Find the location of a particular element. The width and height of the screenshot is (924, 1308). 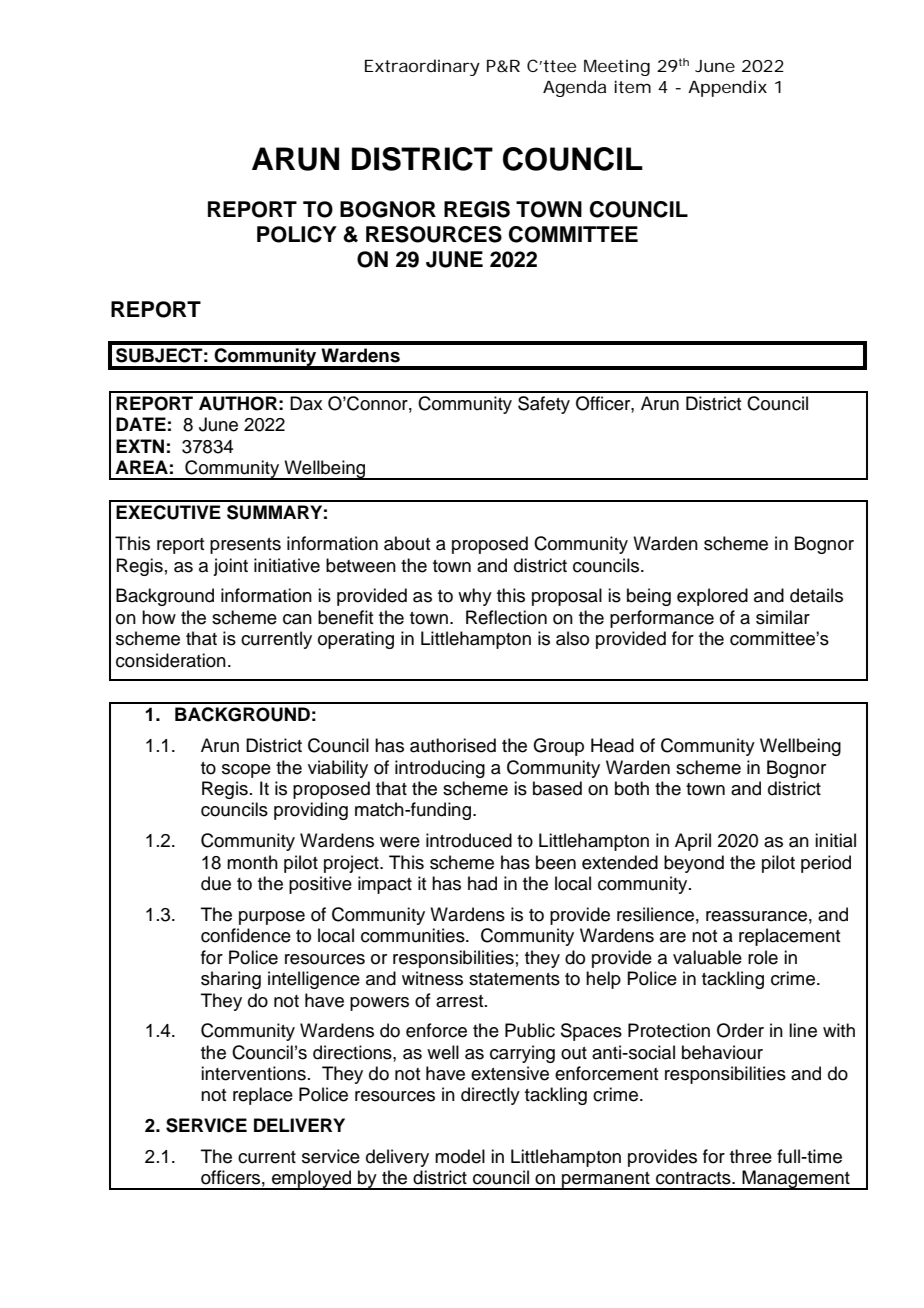

three is located at coordinates (751, 1156).
